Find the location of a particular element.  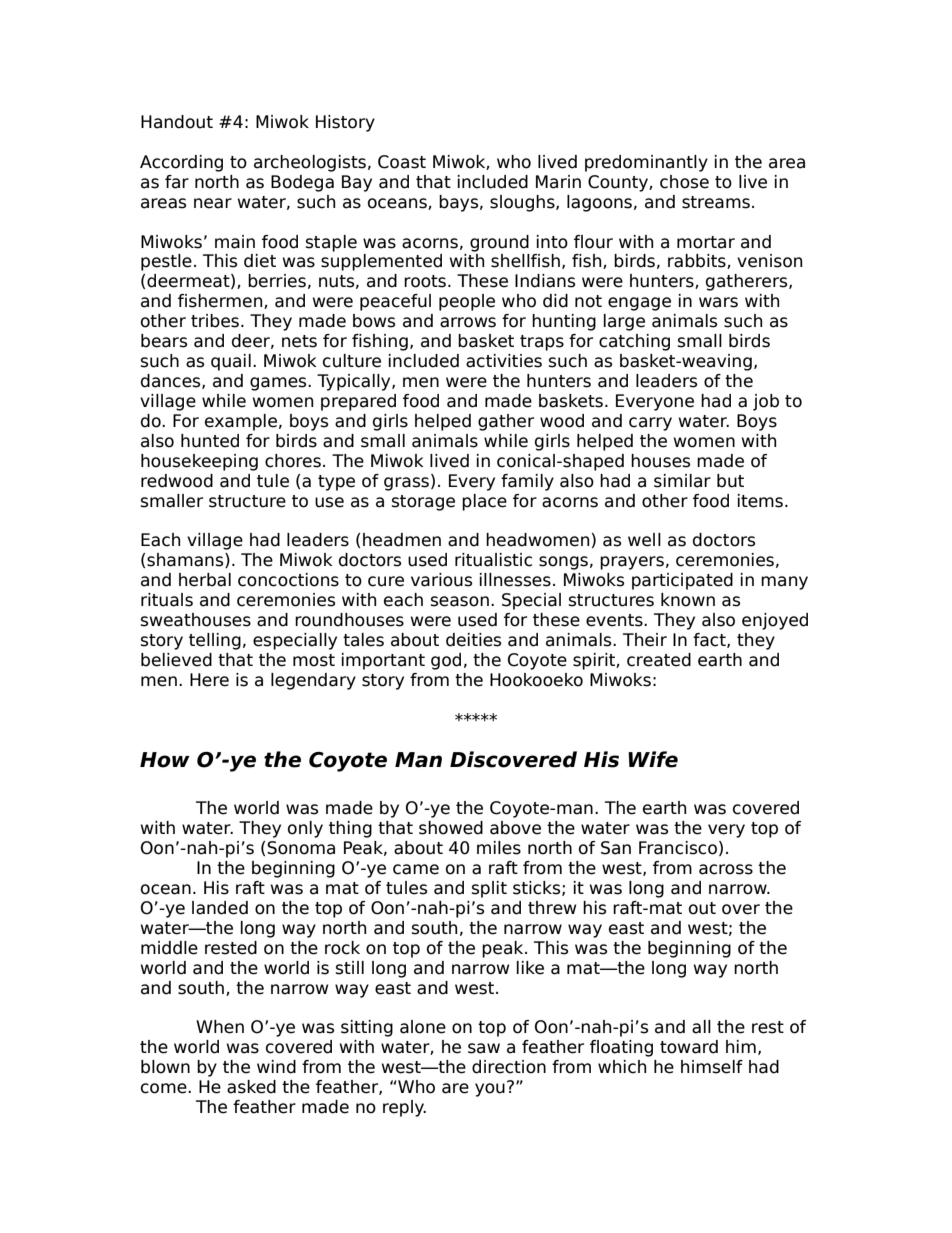

but is located at coordinates (730, 481).
